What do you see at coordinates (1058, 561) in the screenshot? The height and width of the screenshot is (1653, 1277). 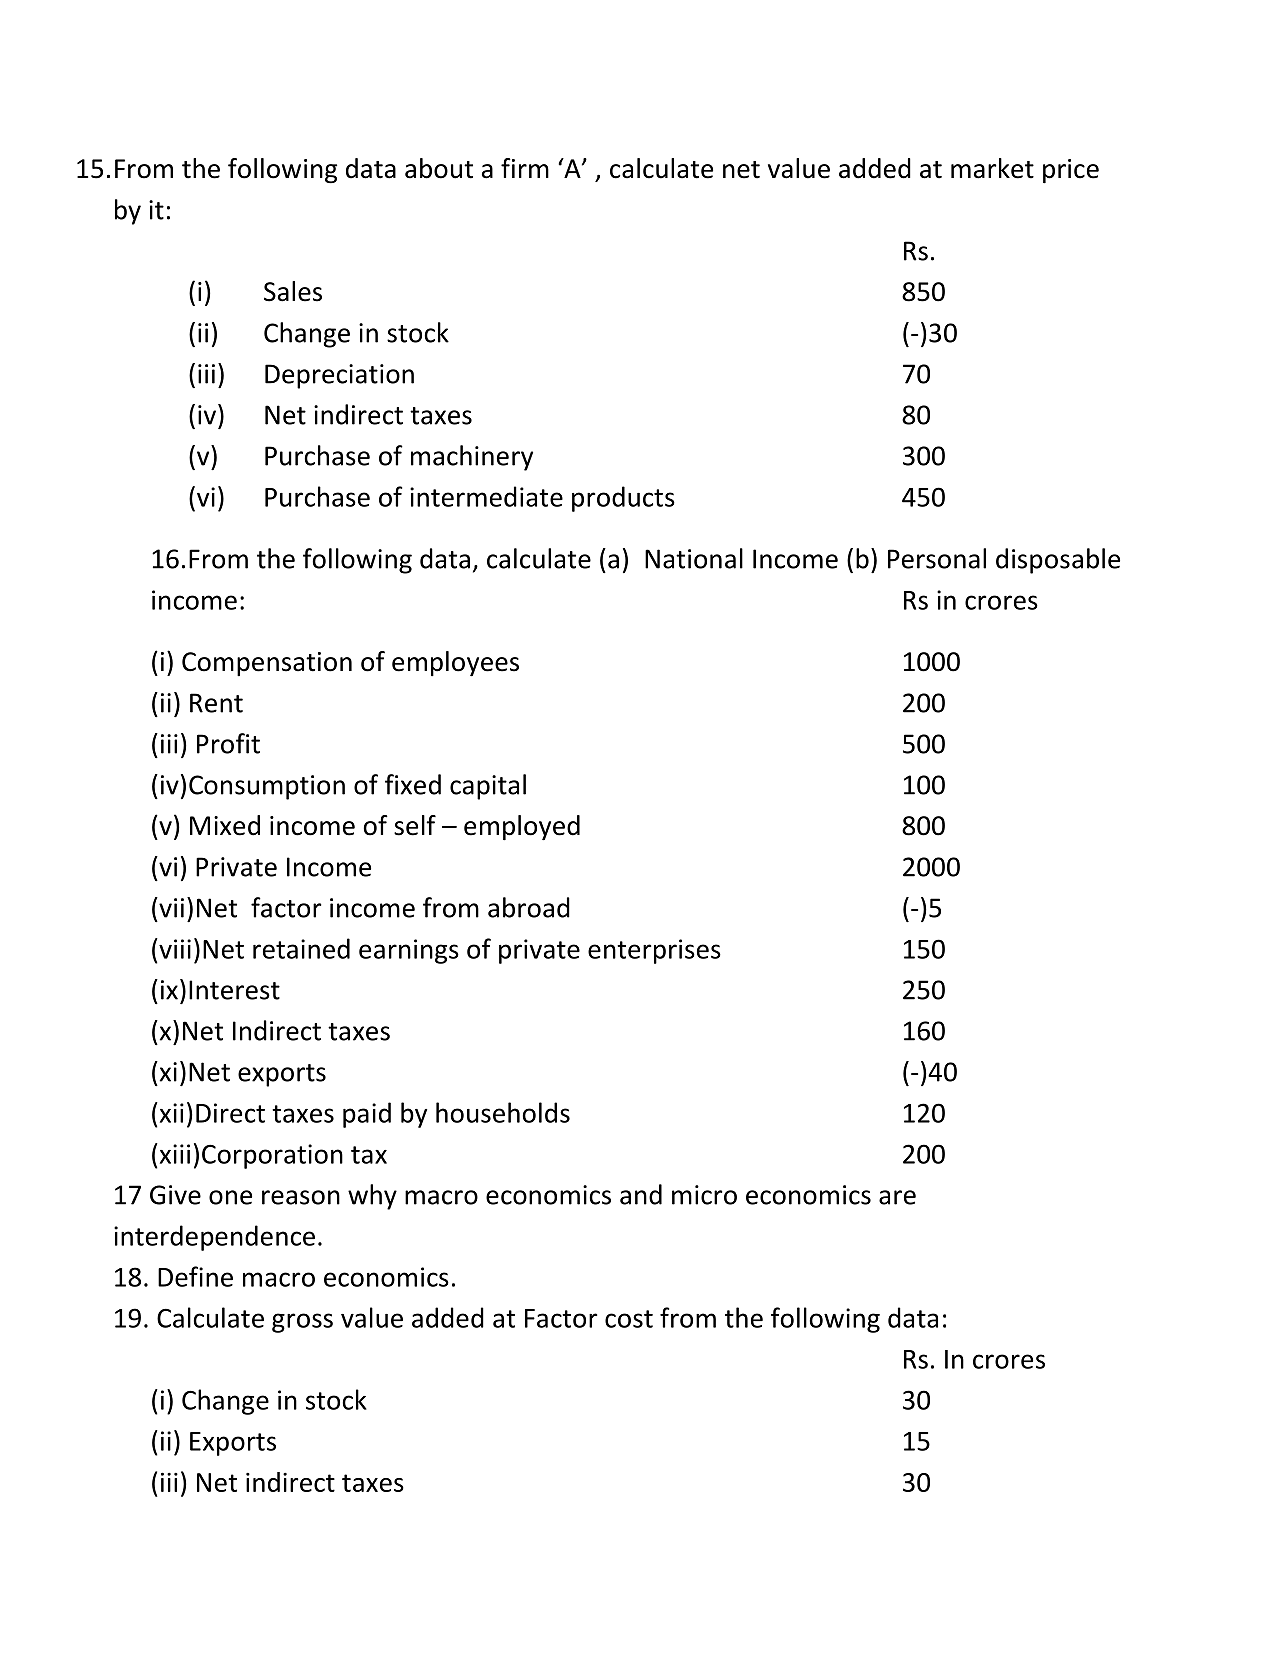 I see `disposable` at bounding box center [1058, 561].
